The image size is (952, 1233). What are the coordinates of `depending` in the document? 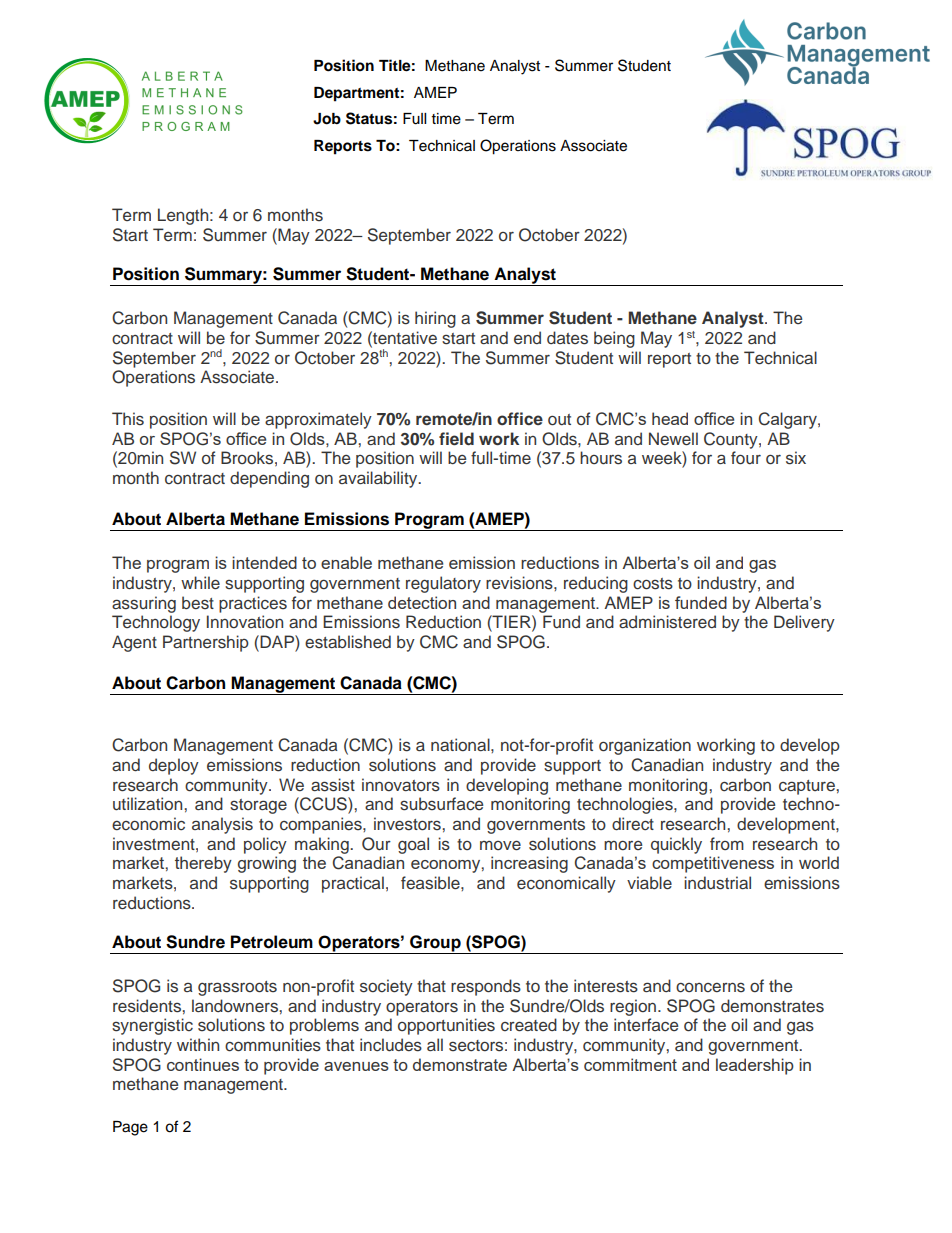 It's located at (269, 479).
